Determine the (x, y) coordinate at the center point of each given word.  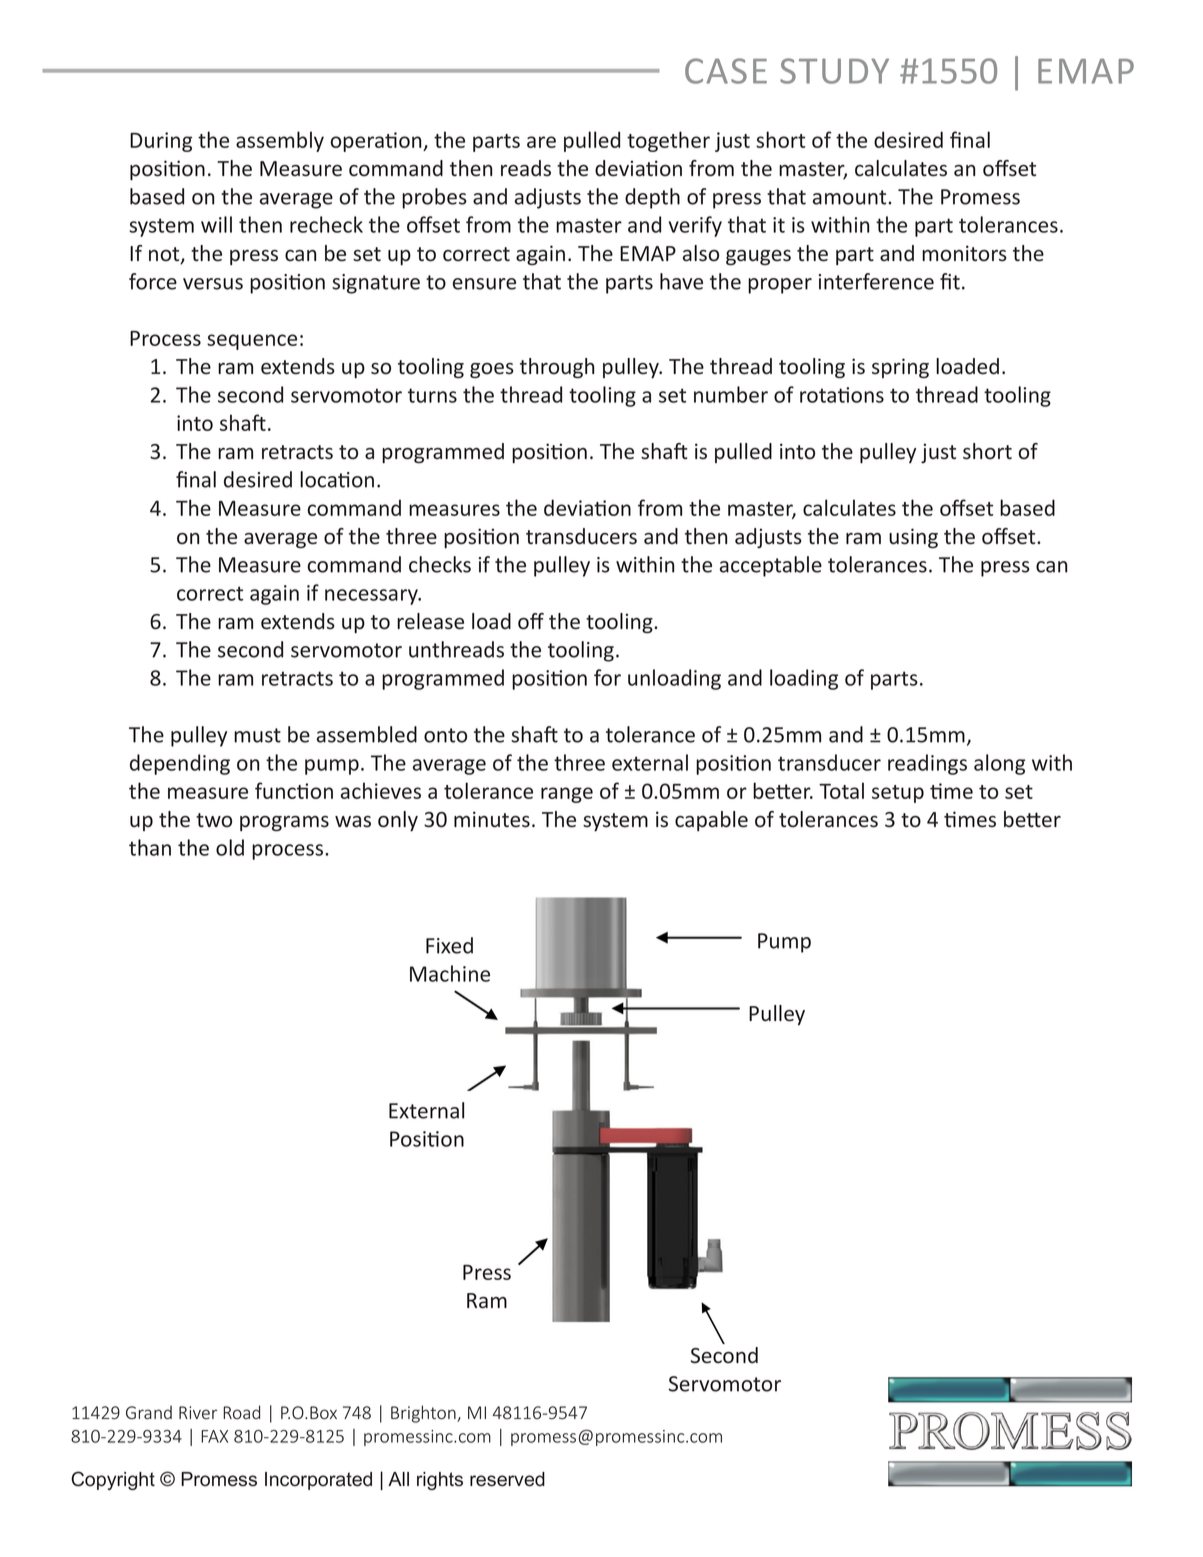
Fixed (449, 945)
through (557, 368)
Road (241, 1412)
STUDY (834, 71)
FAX (214, 1436)
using (913, 538)
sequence (252, 342)
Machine (450, 973)
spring (900, 368)
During (161, 142)
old (230, 847)
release (430, 621)
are (541, 142)
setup (898, 794)
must (257, 735)
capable (711, 821)
